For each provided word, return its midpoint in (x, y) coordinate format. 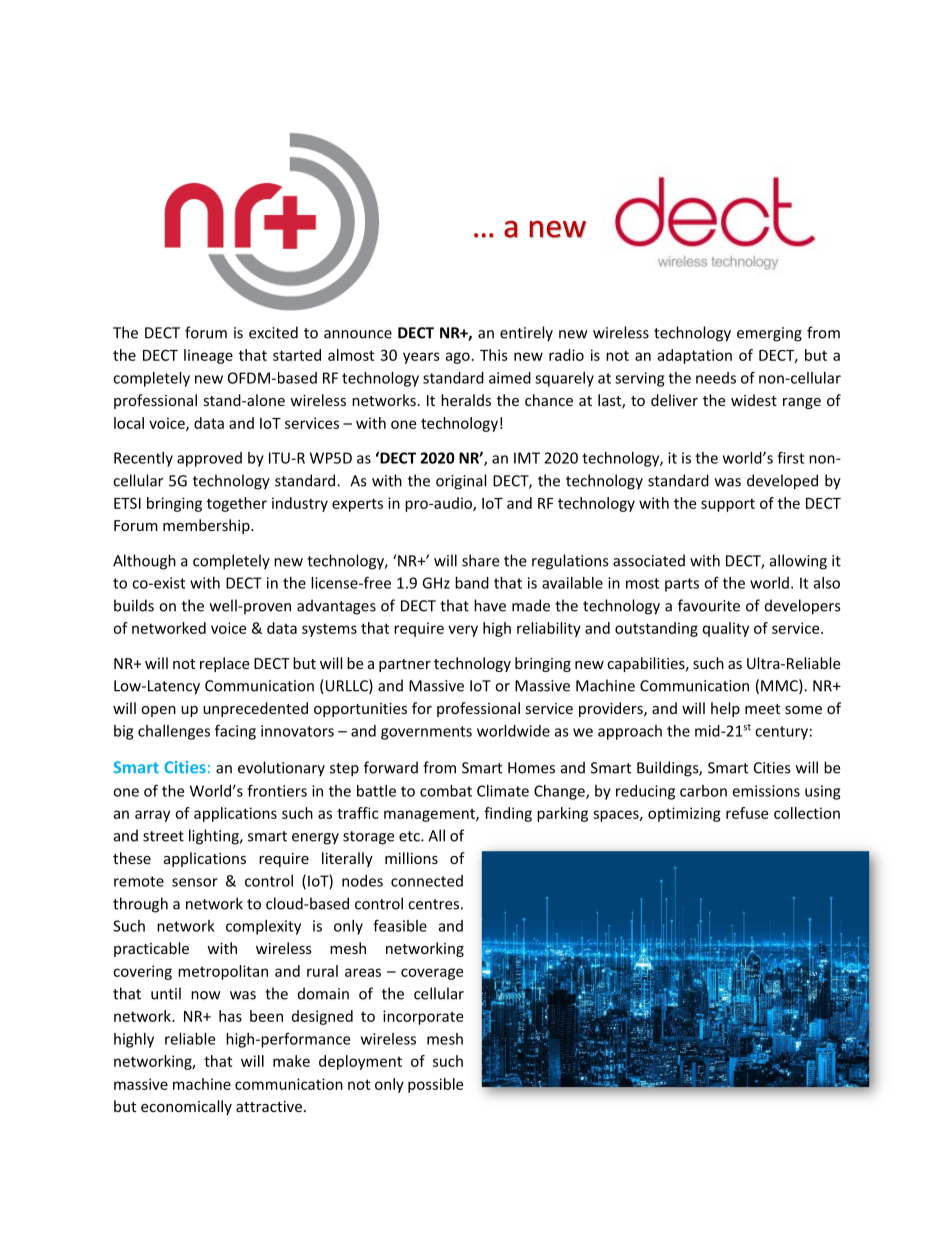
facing (235, 732)
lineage (208, 356)
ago (457, 358)
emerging (769, 334)
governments (426, 733)
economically (186, 1107)
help (725, 709)
